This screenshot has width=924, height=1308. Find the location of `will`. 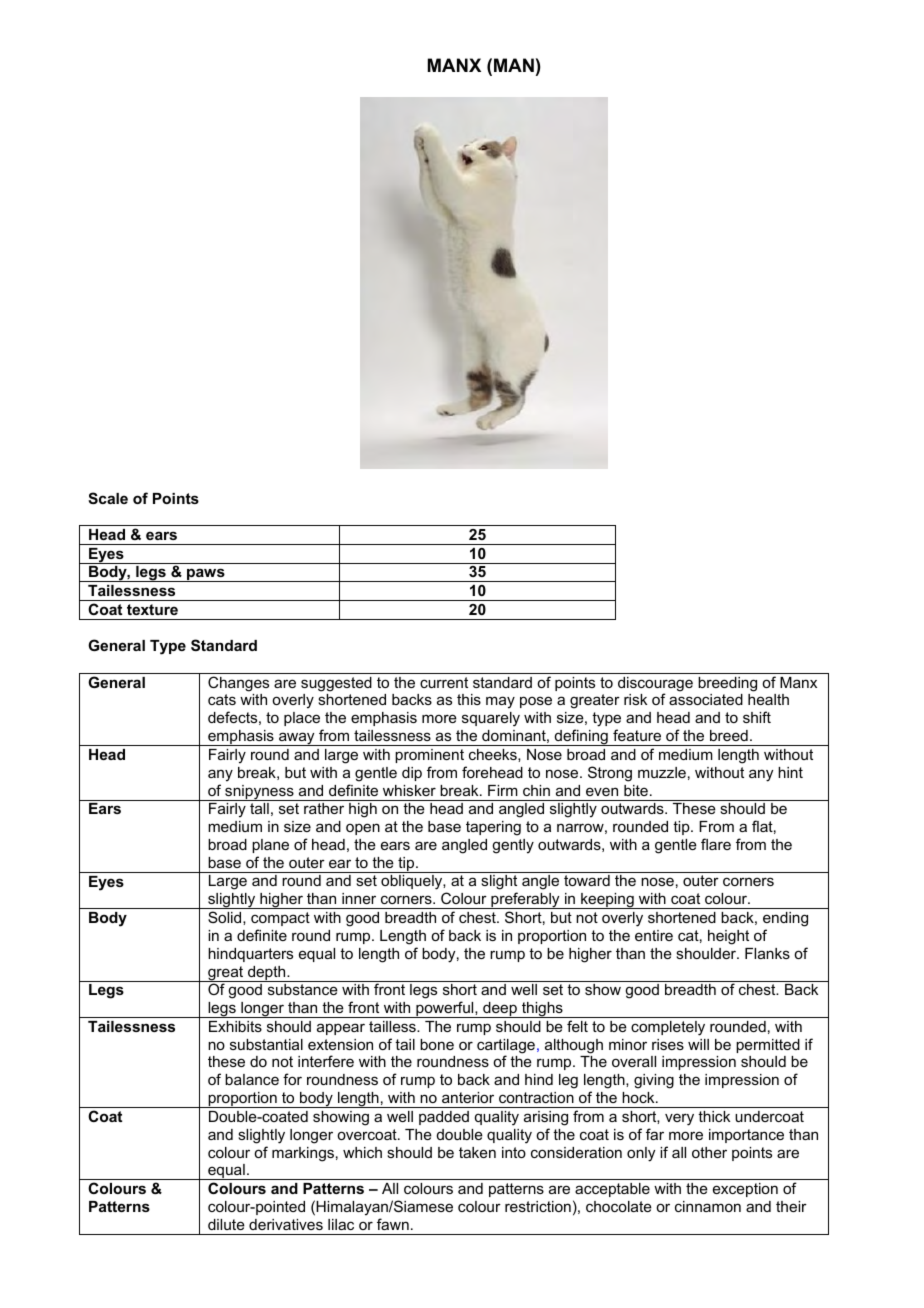

will is located at coordinates (698, 1044).
